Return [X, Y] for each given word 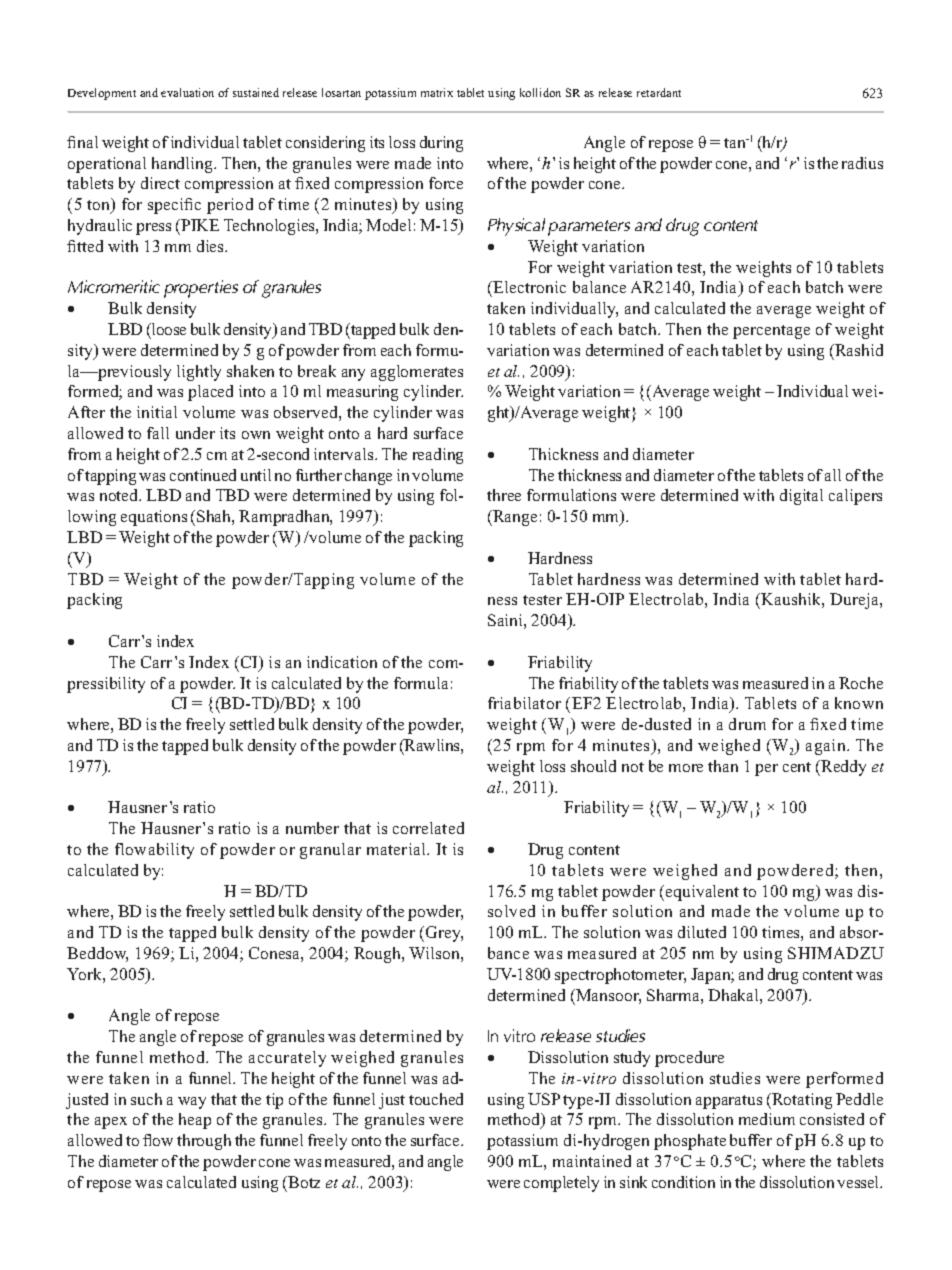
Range [514, 518]
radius [862, 163]
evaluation [187, 92]
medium [767, 1119]
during [441, 144]
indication [342, 662]
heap [195, 1121]
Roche [861, 683]
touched [436, 1099]
